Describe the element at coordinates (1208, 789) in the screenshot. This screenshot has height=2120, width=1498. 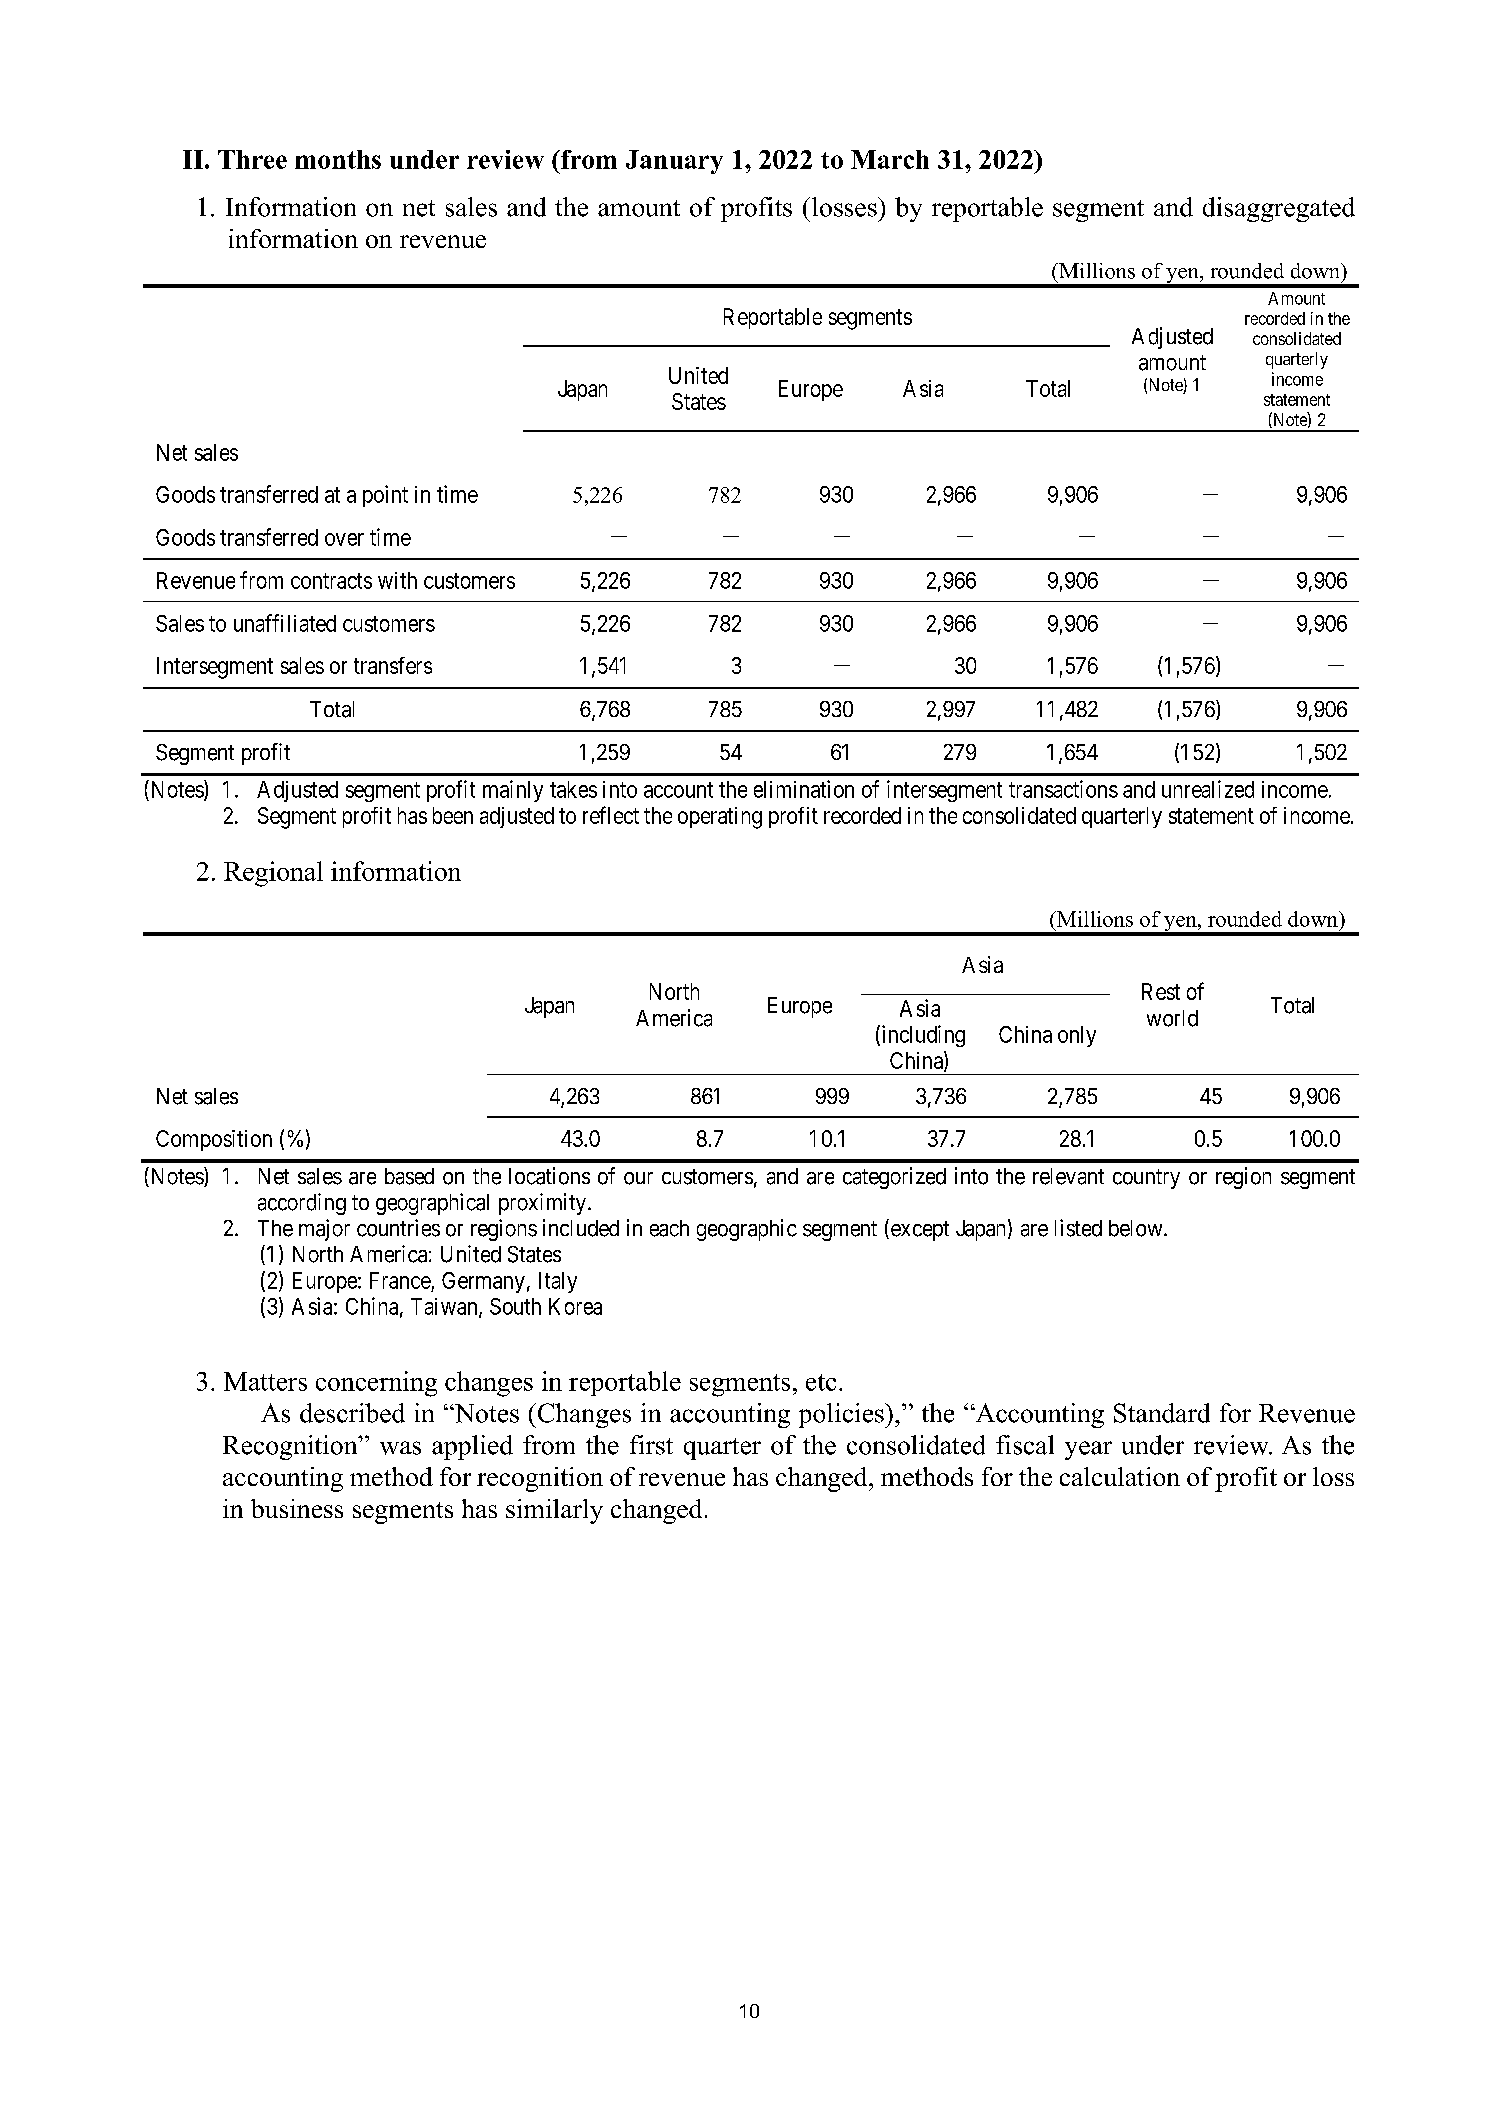
I see `unrealized` at that location.
